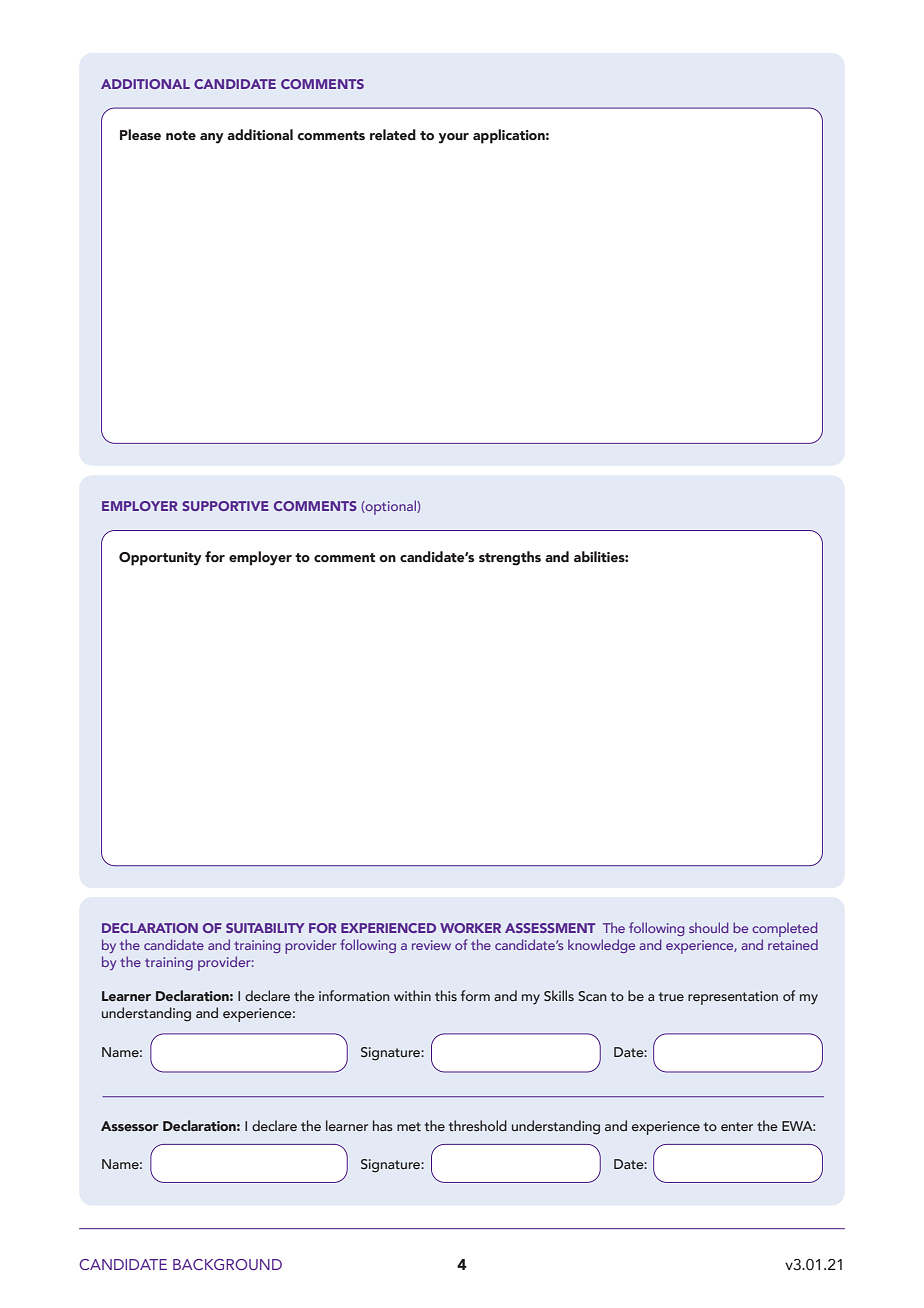 This screenshot has height=1308, width=924. Describe the element at coordinates (470, 928) in the screenshot. I see `WORKER` at that location.
